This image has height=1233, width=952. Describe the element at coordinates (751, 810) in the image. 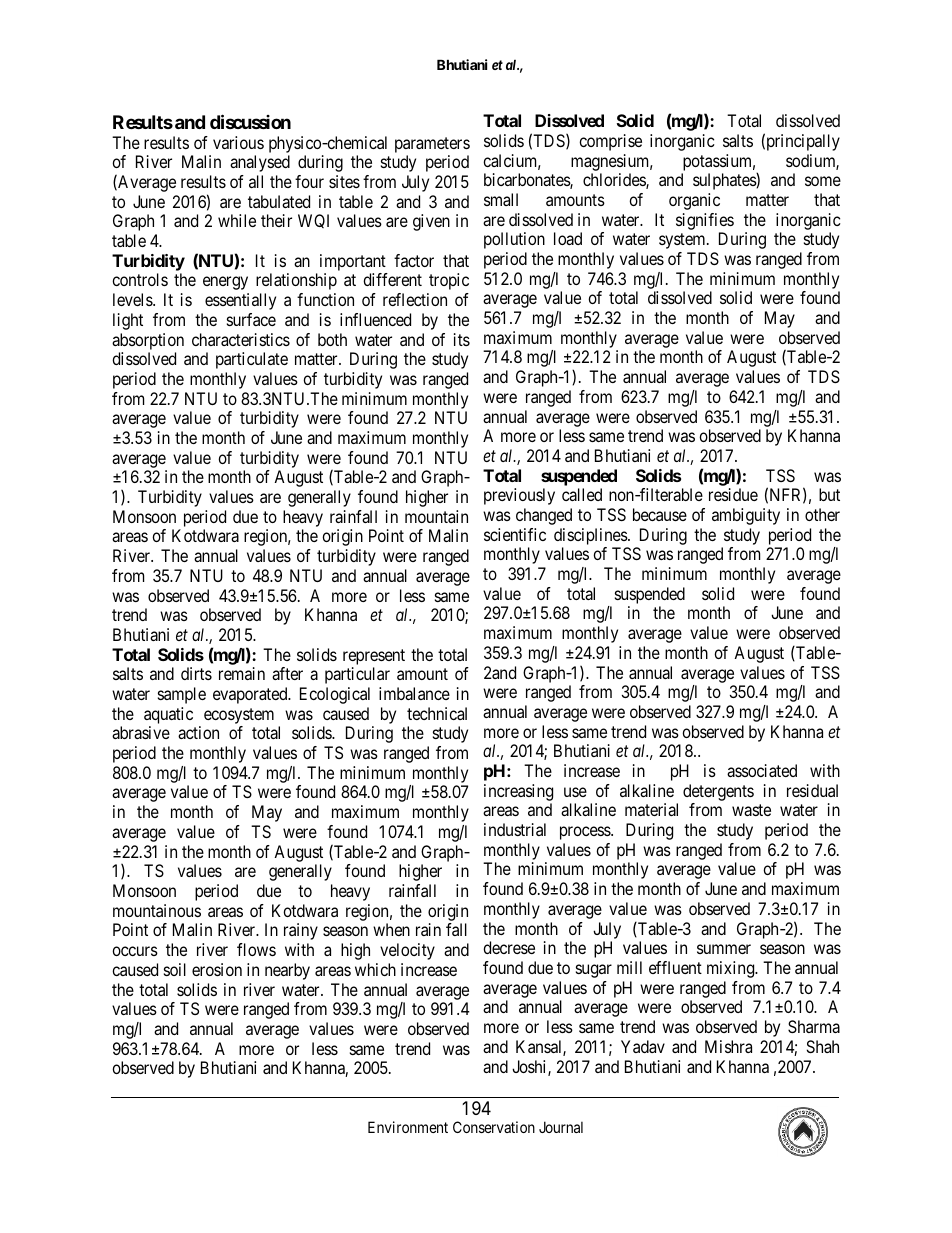

I see `waste` at that location.
